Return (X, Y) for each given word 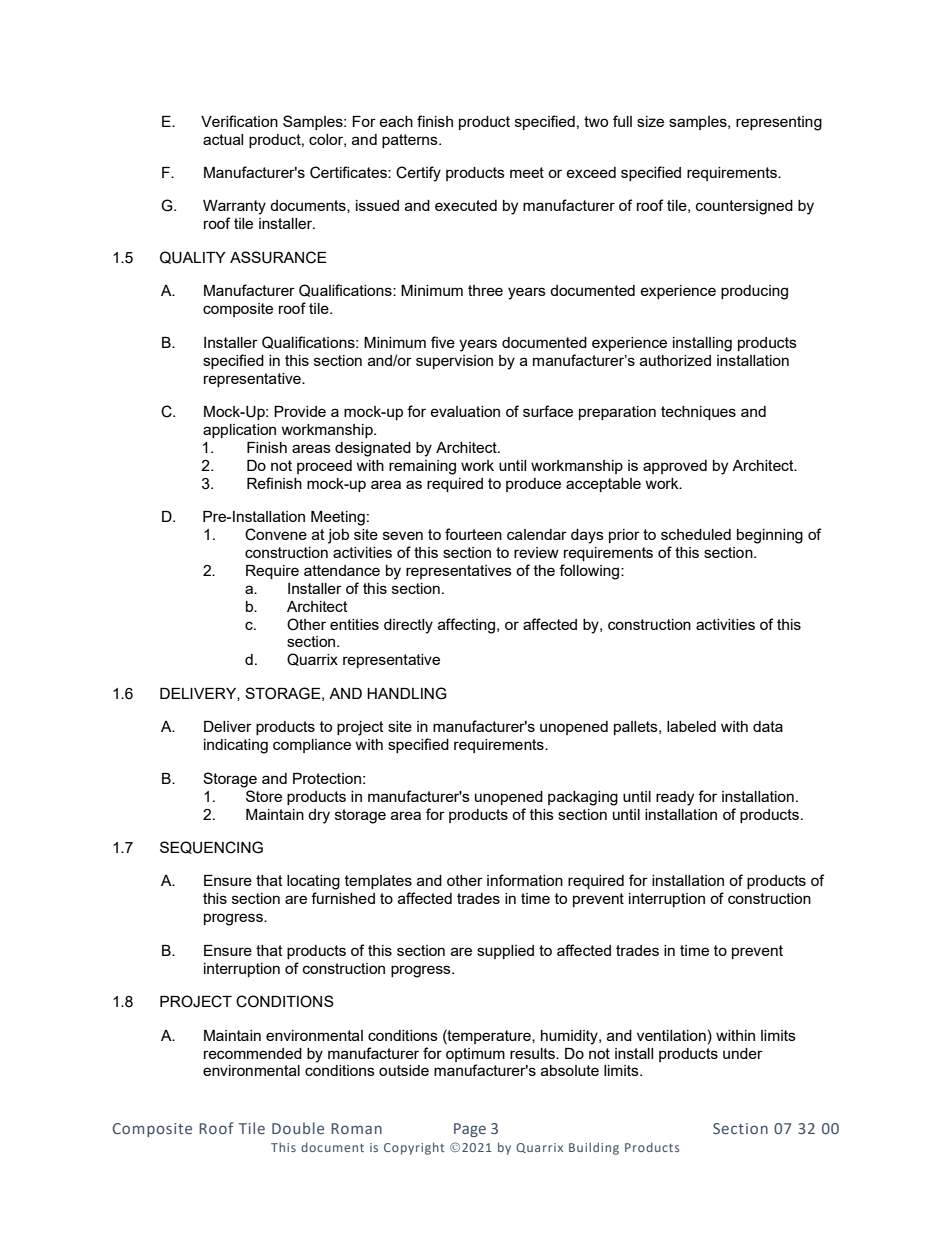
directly (408, 626)
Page (470, 1130)
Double (298, 1128)
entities (354, 624)
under (743, 1053)
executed (466, 205)
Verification (239, 121)
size (650, 121)
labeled (691, 726)
